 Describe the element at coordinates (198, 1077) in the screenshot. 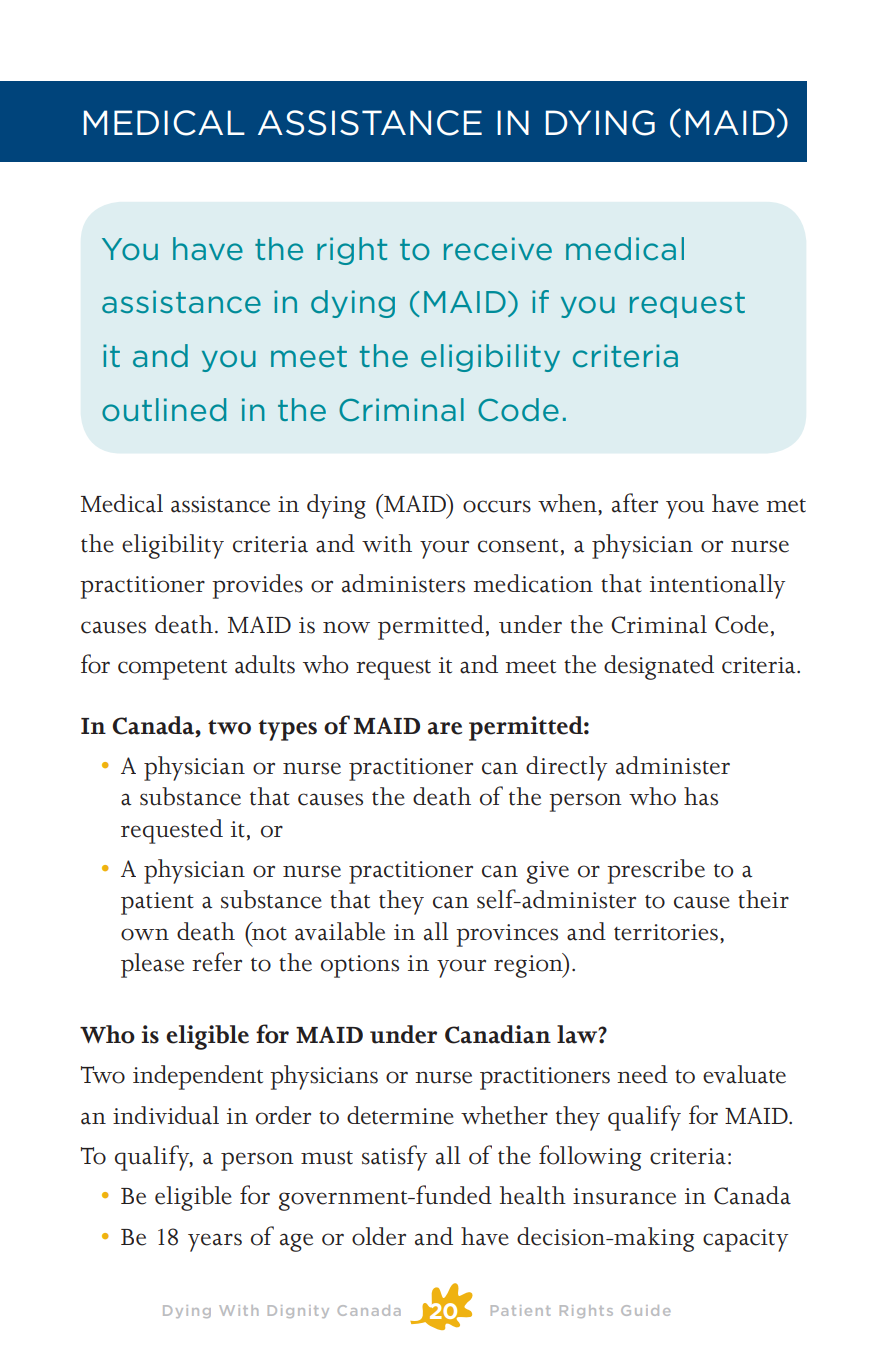

I see `independent` at that location.
